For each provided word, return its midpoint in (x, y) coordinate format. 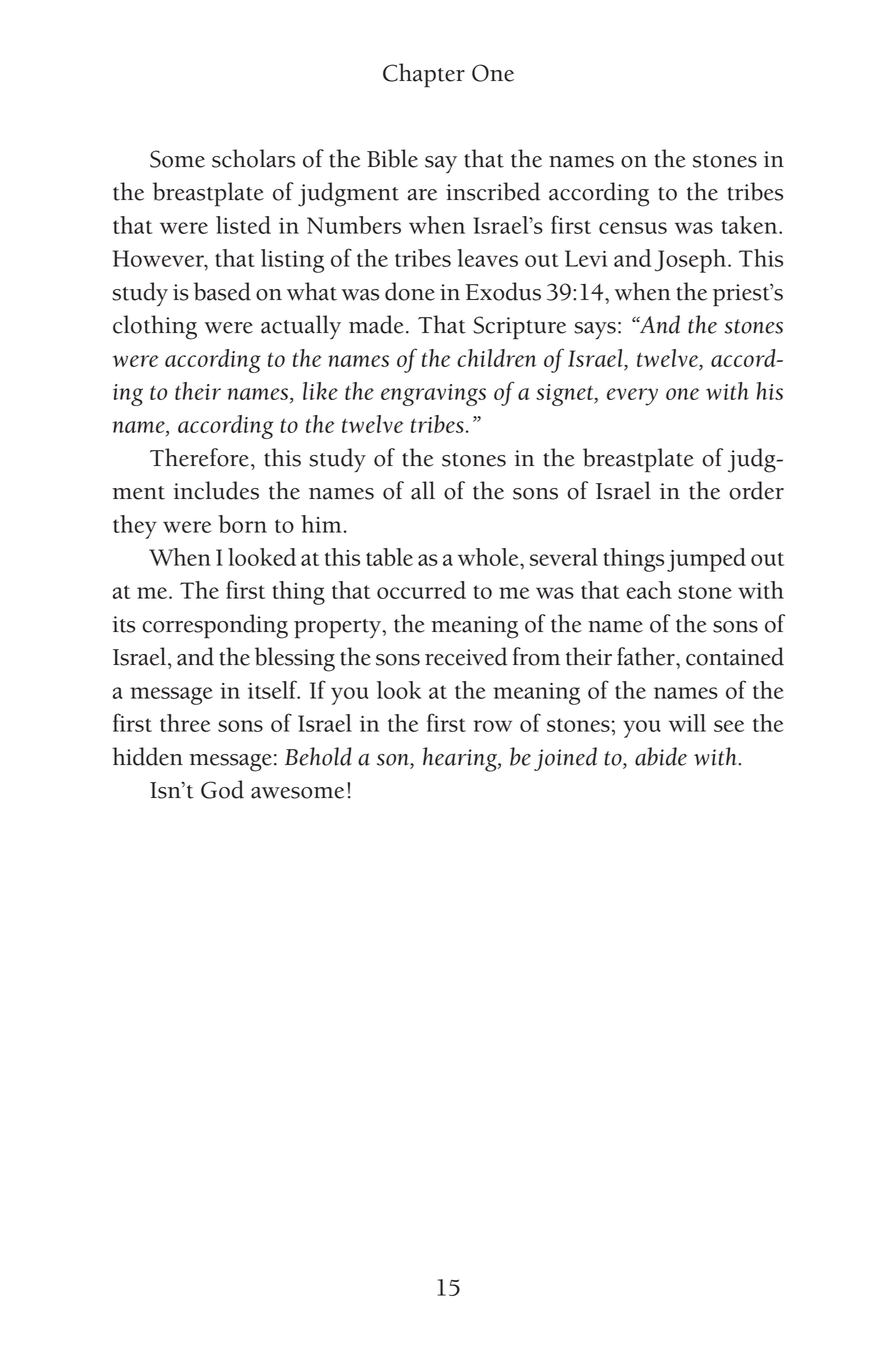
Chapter (424, 75)
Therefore (199, 457)
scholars (253, 158)
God (222, 789)
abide (661, 756)
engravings (433, 395)
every (632, 397)
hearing (461, 759)
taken (750, 225)
